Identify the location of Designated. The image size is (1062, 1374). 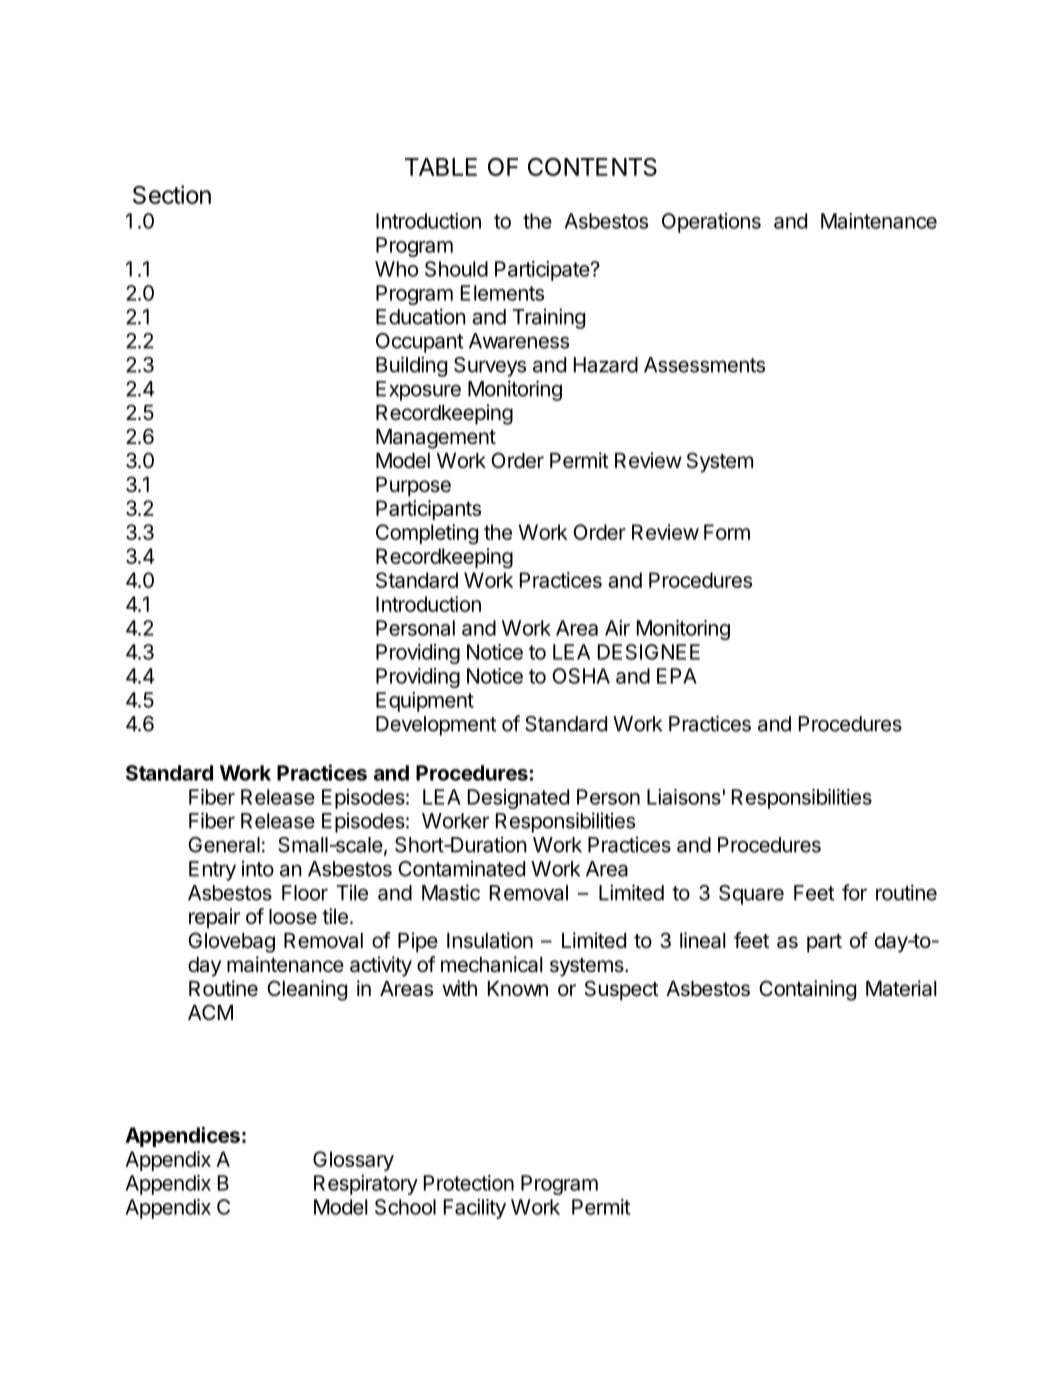
(518, 799).
